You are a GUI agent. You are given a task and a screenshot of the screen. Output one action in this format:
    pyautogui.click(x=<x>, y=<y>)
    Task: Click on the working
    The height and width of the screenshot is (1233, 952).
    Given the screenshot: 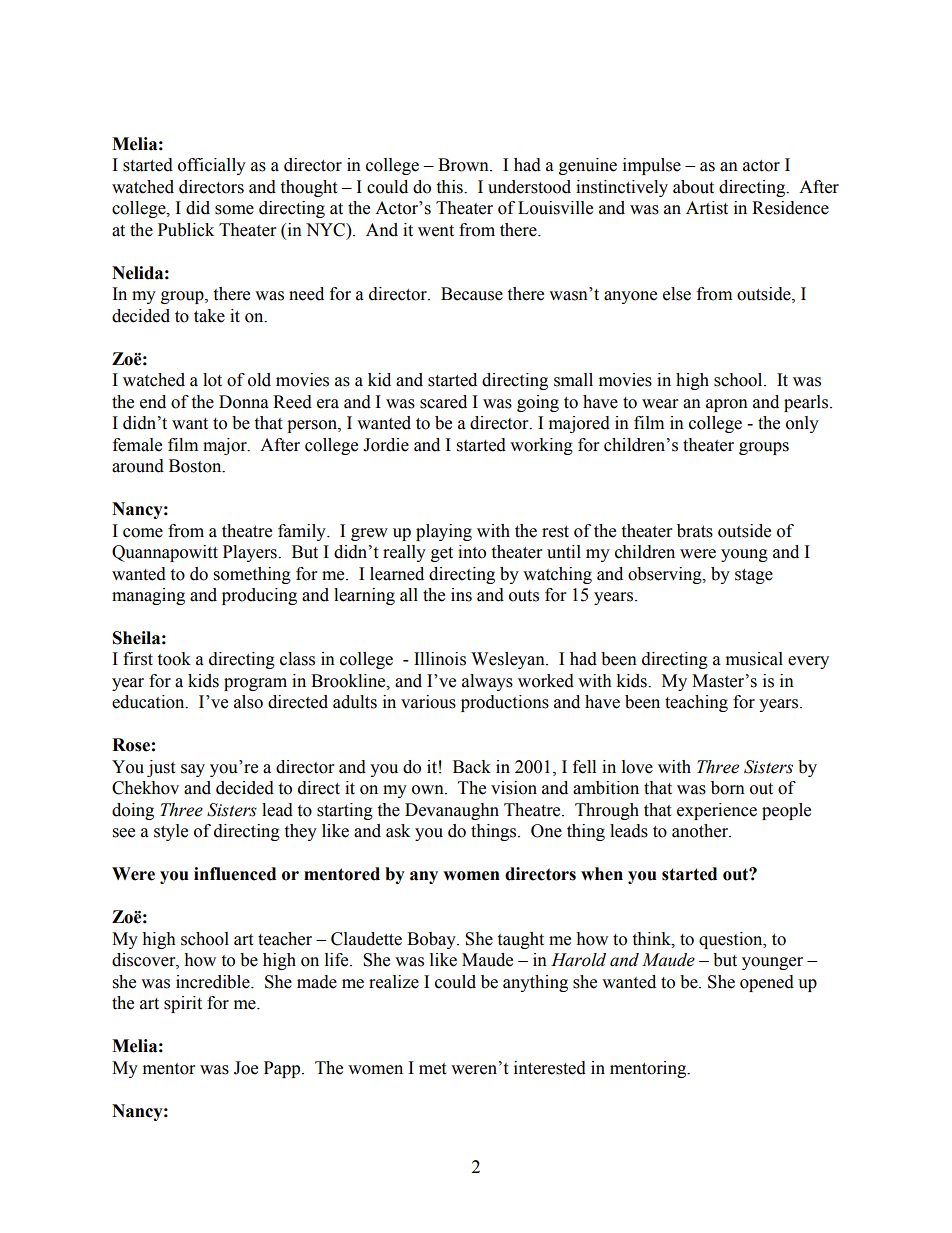 What is the action you would take?
    pyautogui.click(x=541, y=446)
